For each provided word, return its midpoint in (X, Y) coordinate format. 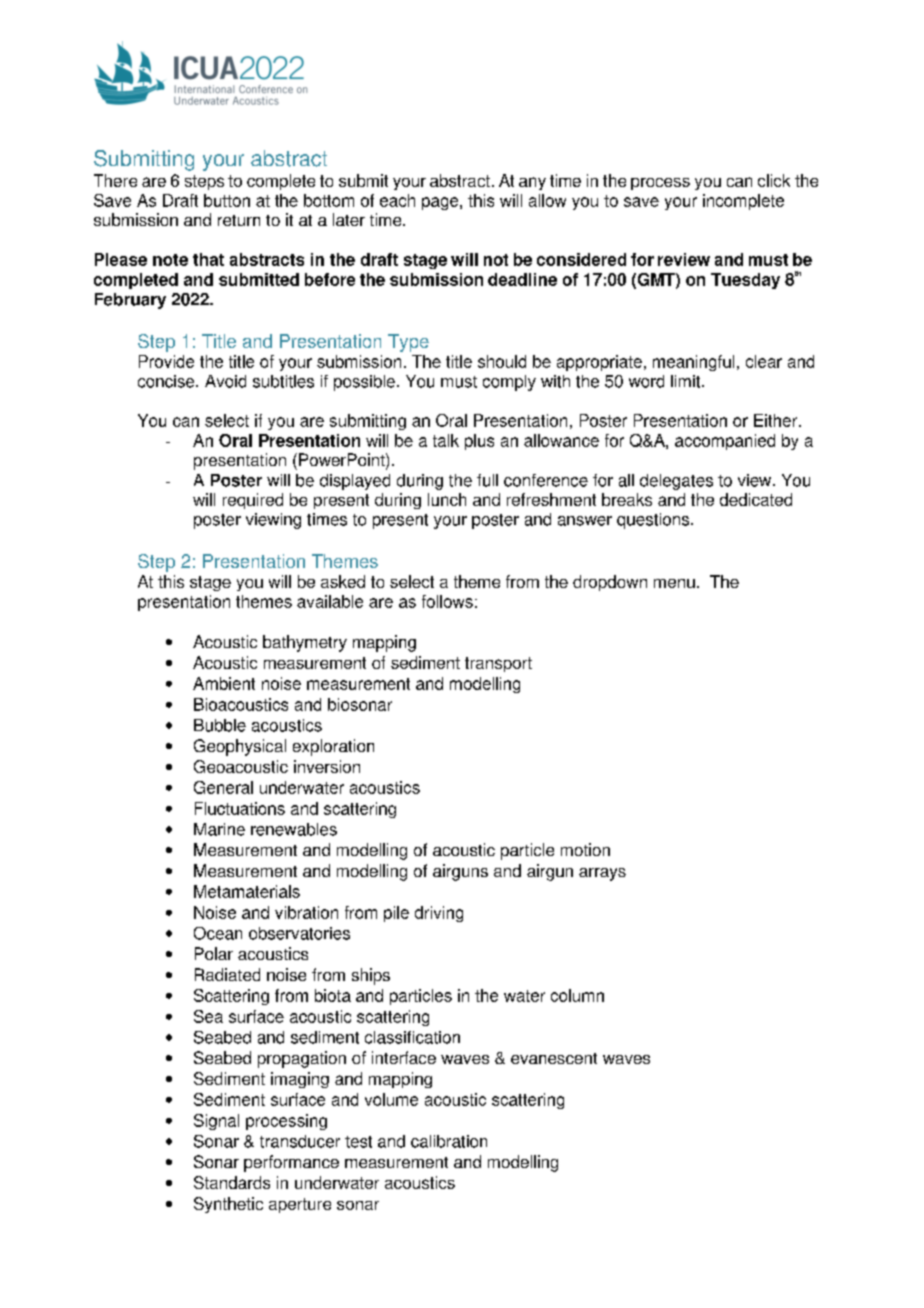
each (397, 200)
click (774, 180)
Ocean (218, 933)
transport (498, 664)
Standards (232, 1182)
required (253, 501)
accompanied (725, 442)
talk (446, 440)
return (239, 220)
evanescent (554, 1058)
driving (439, 914)
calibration (449, 1141)
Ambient (224, 683)
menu (674, 583)
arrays (602, 874)
